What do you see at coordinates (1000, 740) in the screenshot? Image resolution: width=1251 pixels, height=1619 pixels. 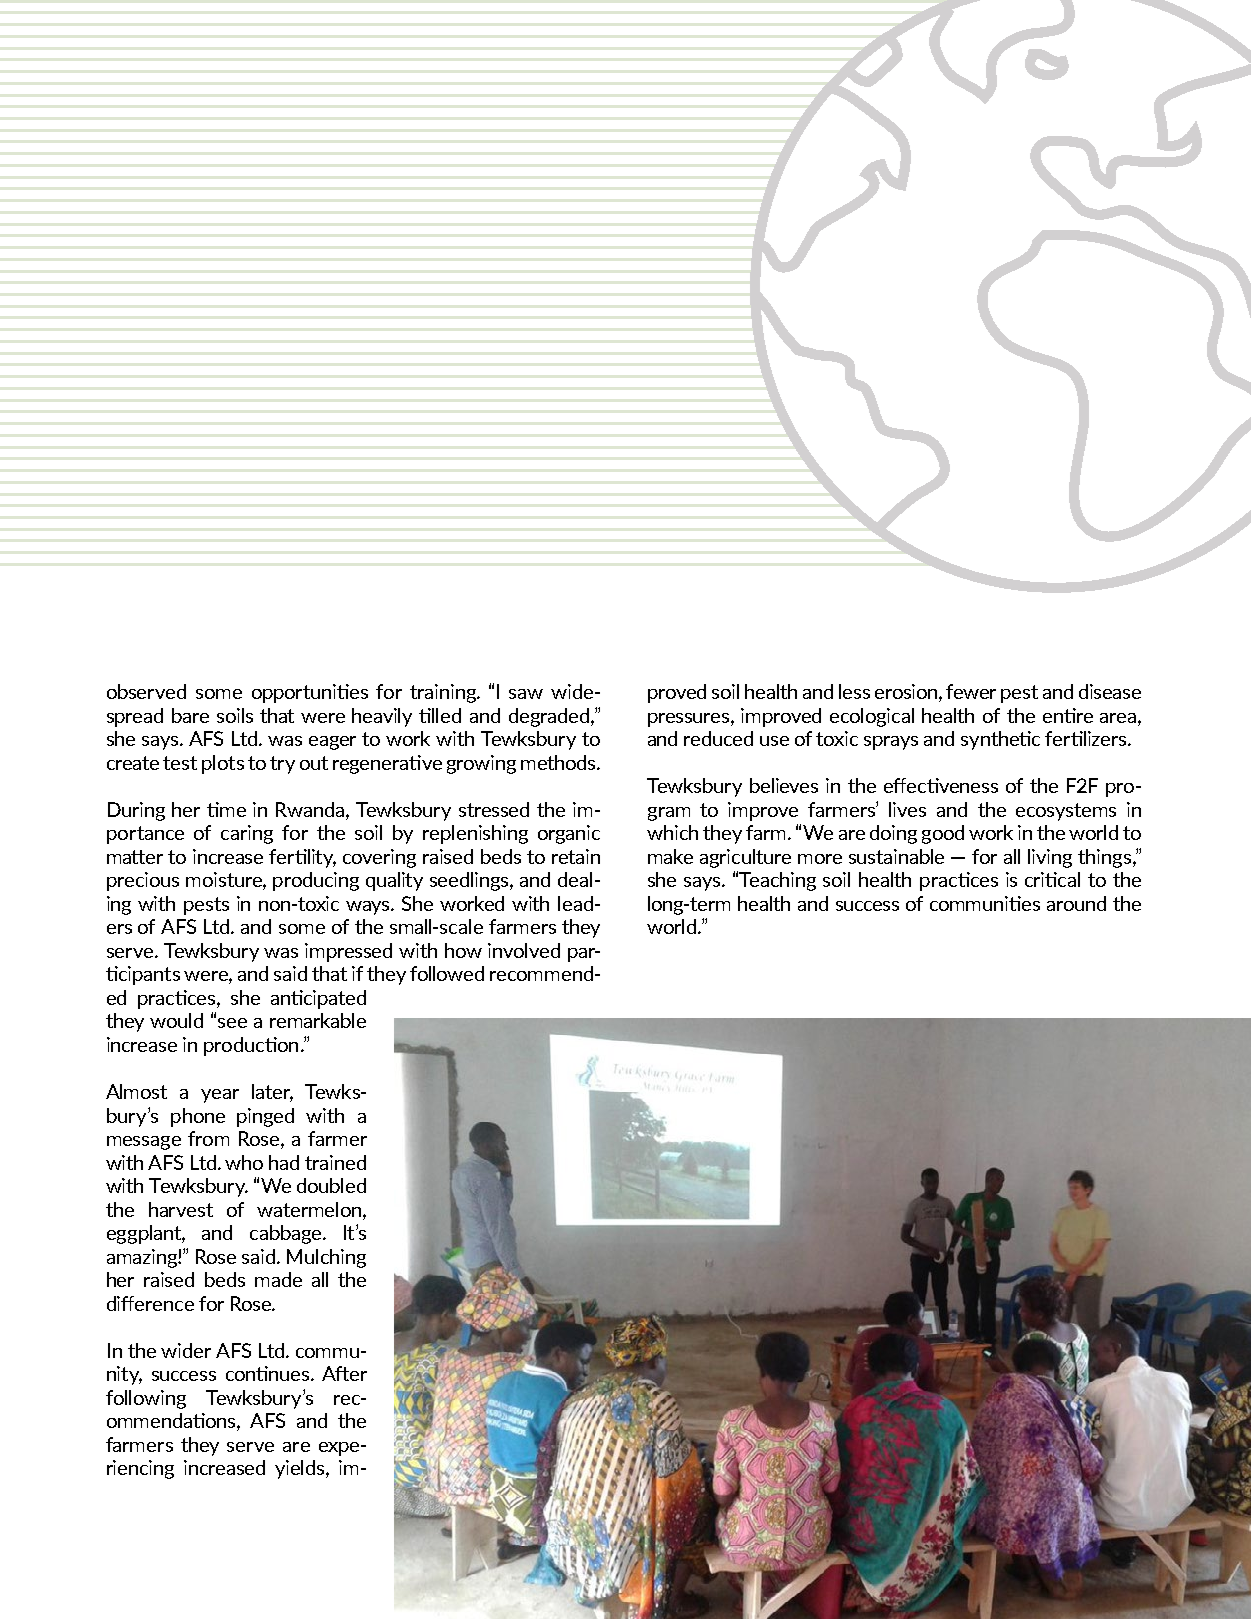 I see `synthetic` at bounding box center [1000, 740].
